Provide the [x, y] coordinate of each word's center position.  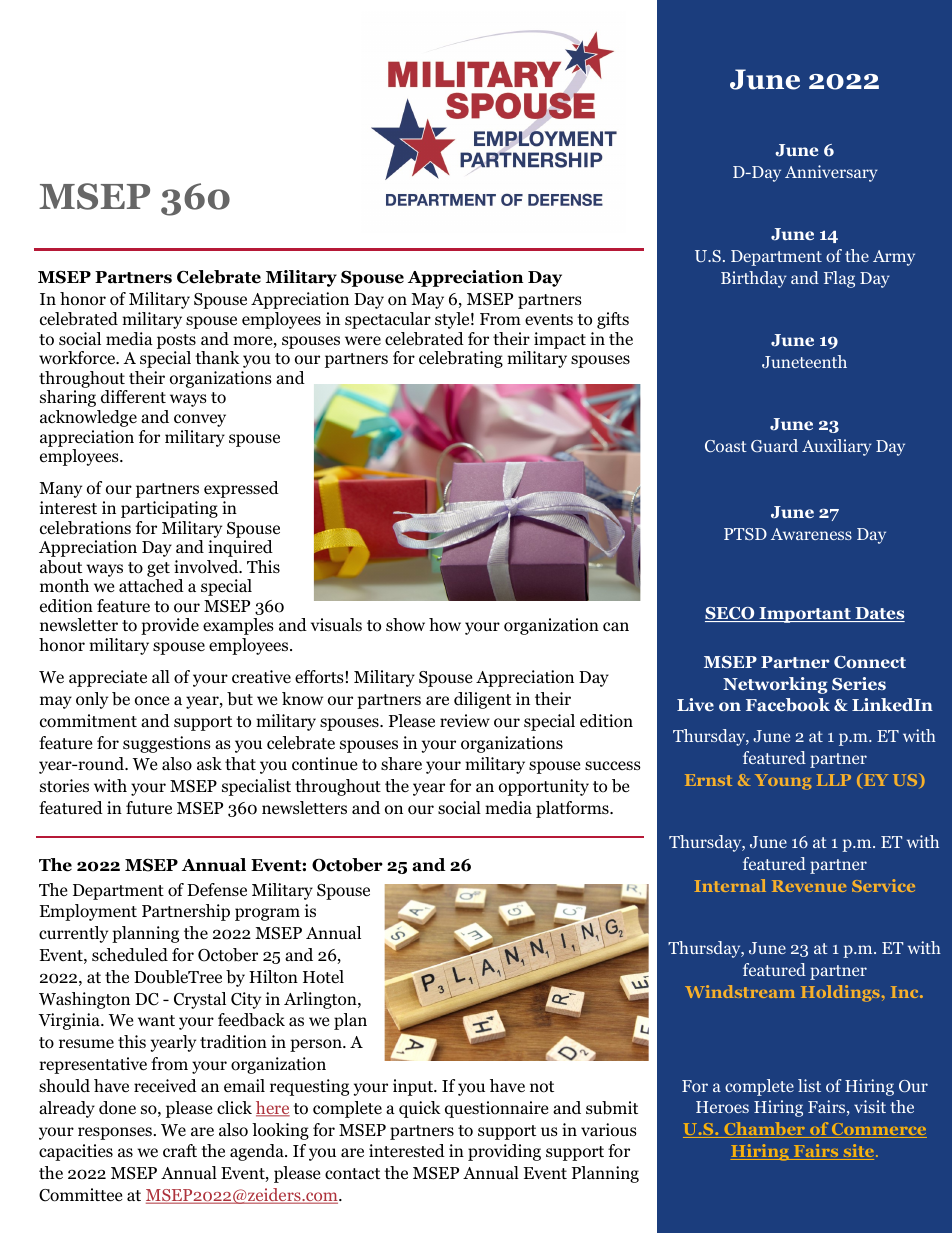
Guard [774, 445]
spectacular [388, 320]
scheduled [130, 955]
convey [200, 420]
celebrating [461, 359]
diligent [482, 700]
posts [176, 341]
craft [180, 1150]
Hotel [323, 977]
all [161, 676]
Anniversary [831, 173]
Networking [775, 685]
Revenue [809, 886]
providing [504, 1152]
